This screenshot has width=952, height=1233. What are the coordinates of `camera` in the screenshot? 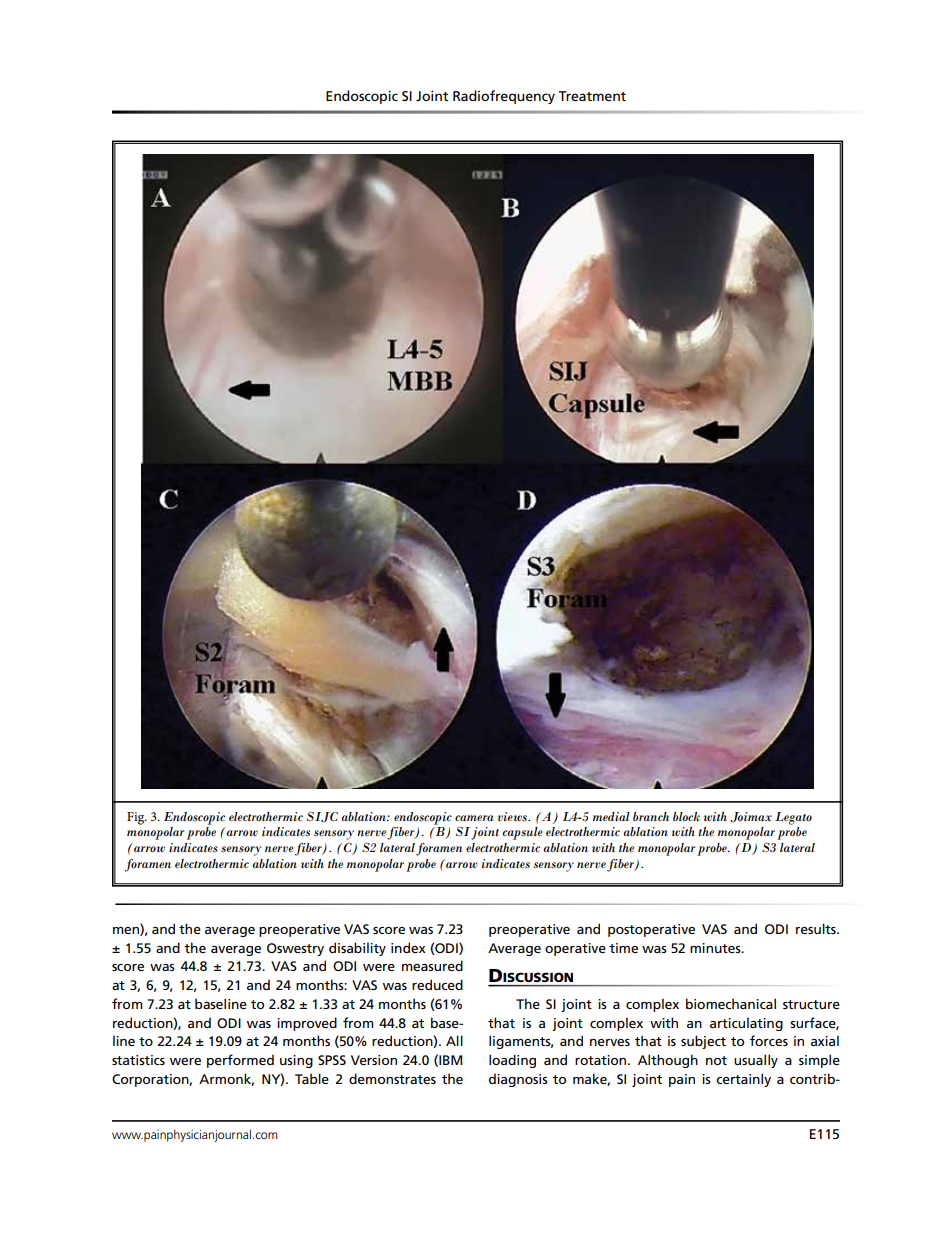 It's located at (474, 818).
